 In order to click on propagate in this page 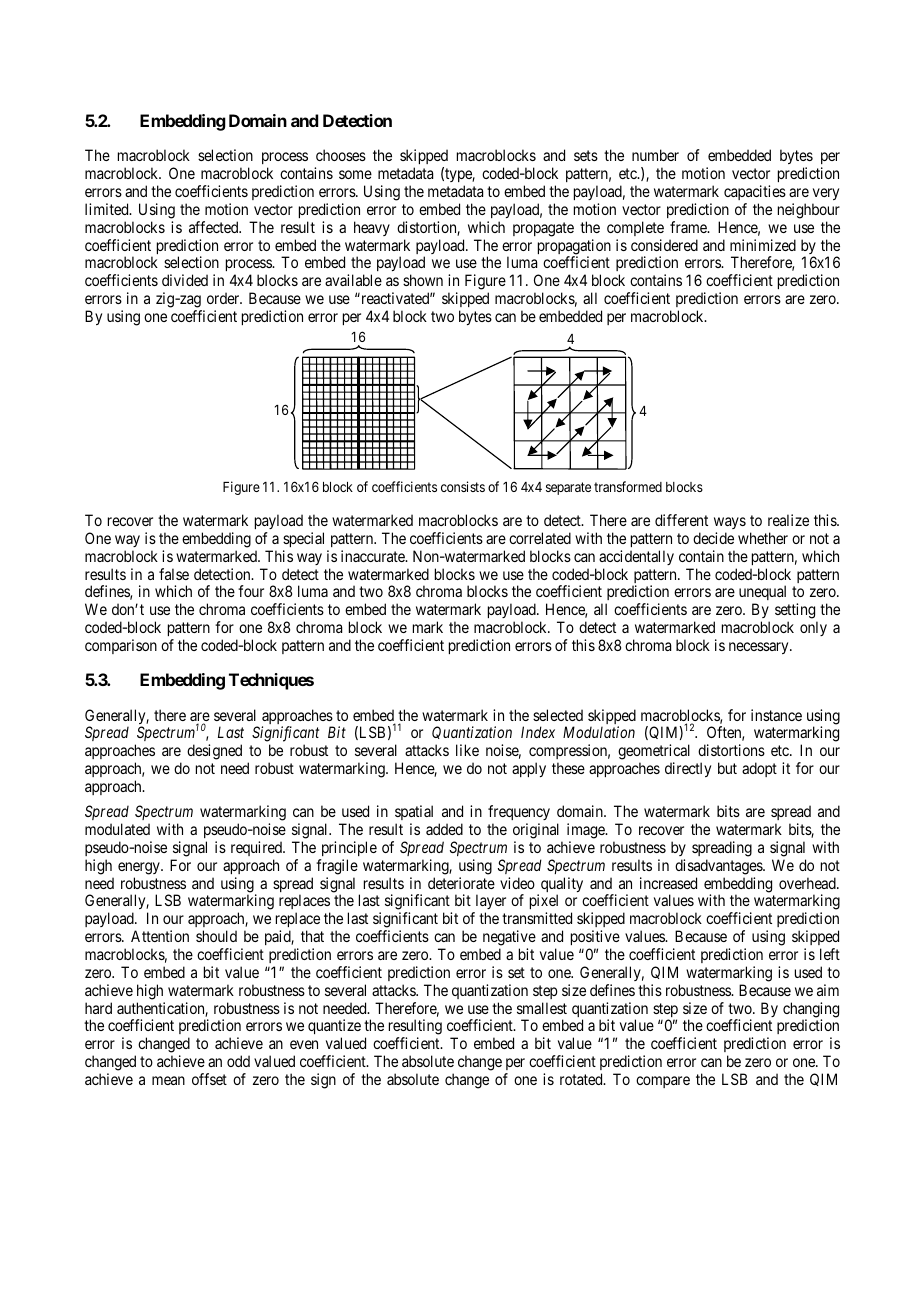, I will do `click(543, 229)`.
